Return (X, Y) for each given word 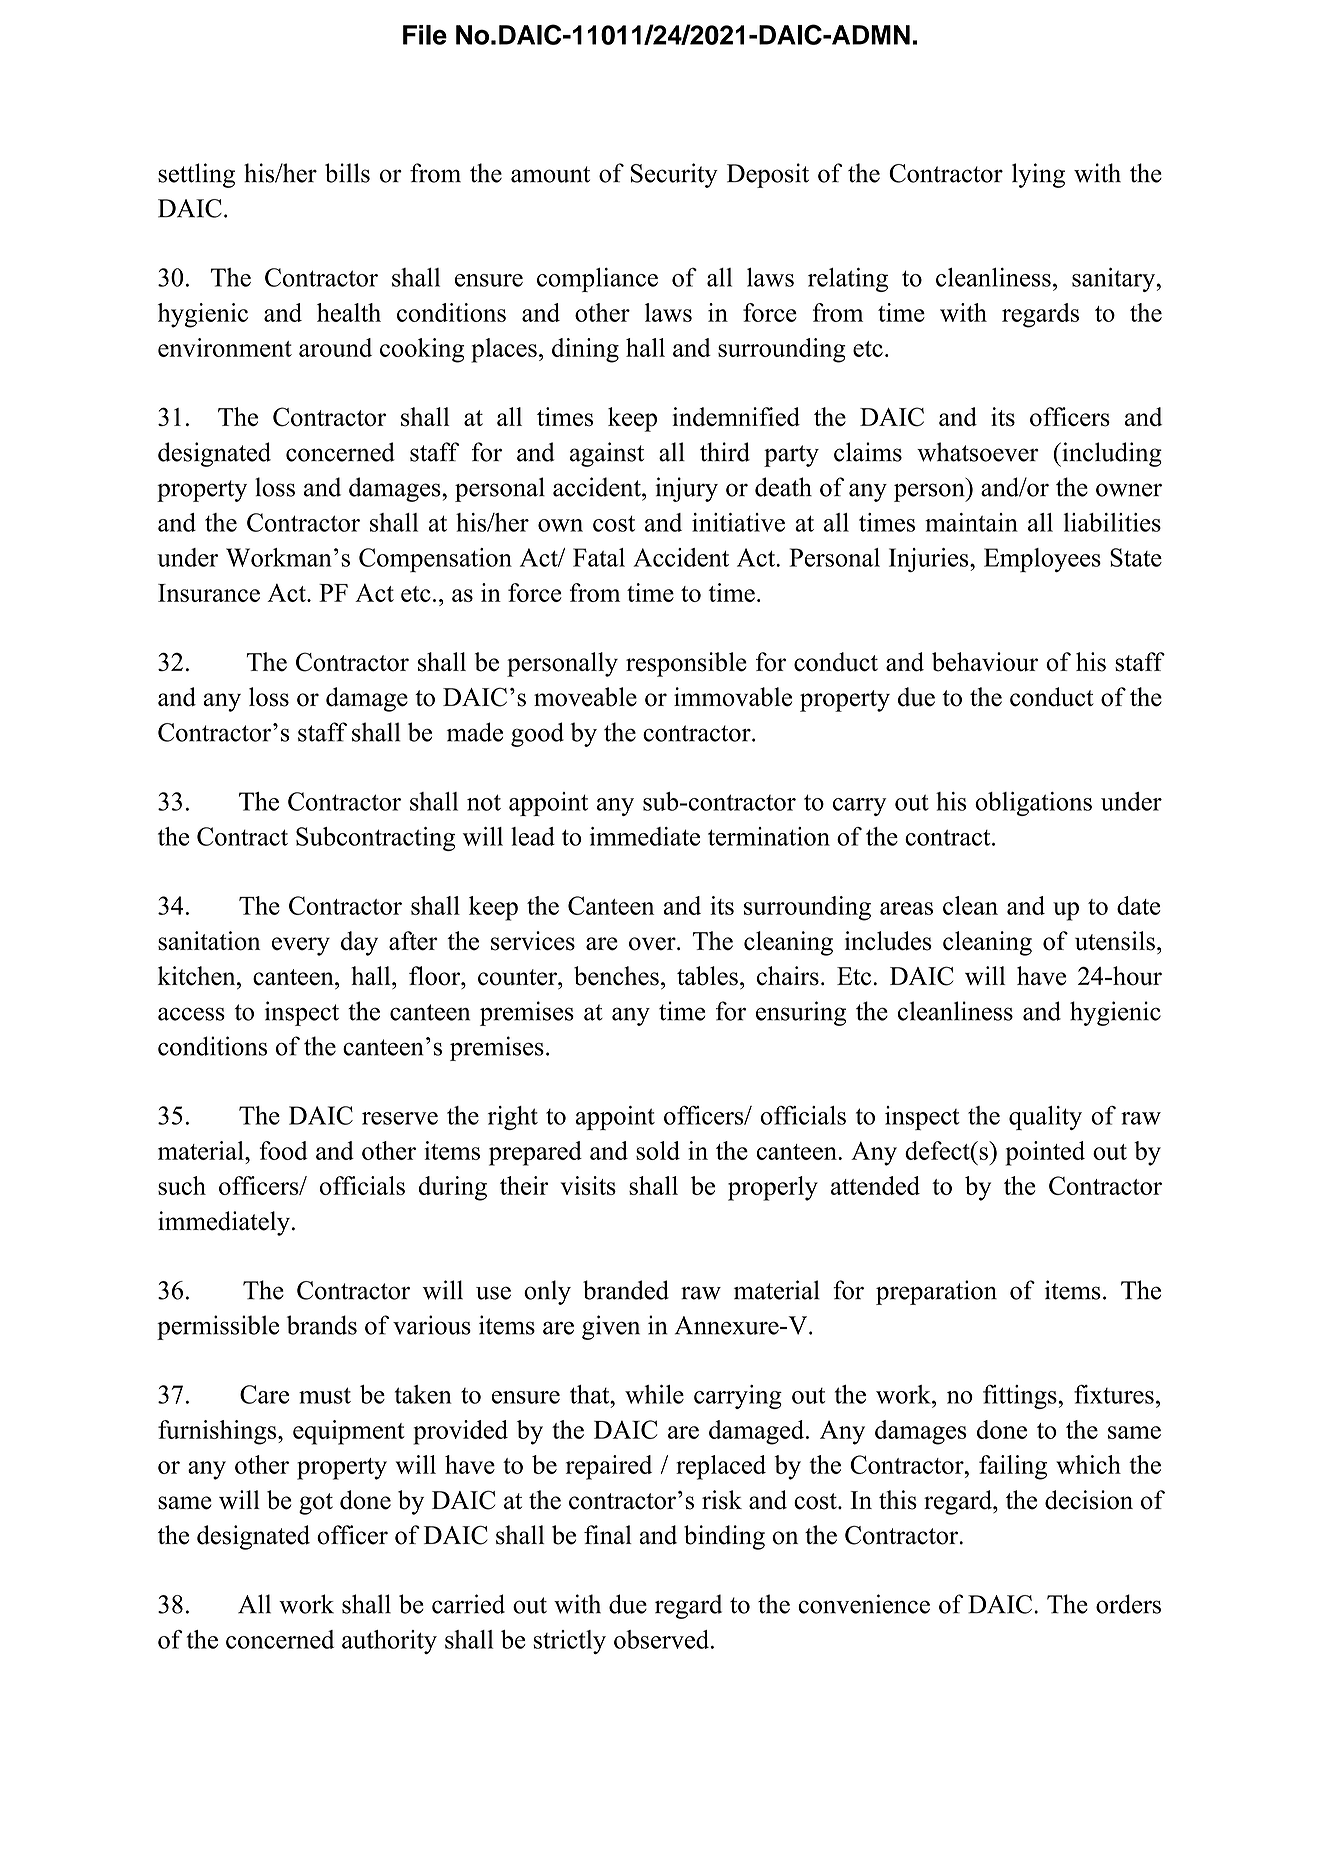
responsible (686, 664)
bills (347, 173)
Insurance (209, 593)
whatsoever (978, 452)
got (316, 1504)
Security (674, 175)
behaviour (985, 662)
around (335, 347)
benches (616, 976)
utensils (1115, 941)
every (301, 946)
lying (1038, 175)
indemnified (736, 416)
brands (322, 1325)
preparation (936, 1292)
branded (626, 1290)
